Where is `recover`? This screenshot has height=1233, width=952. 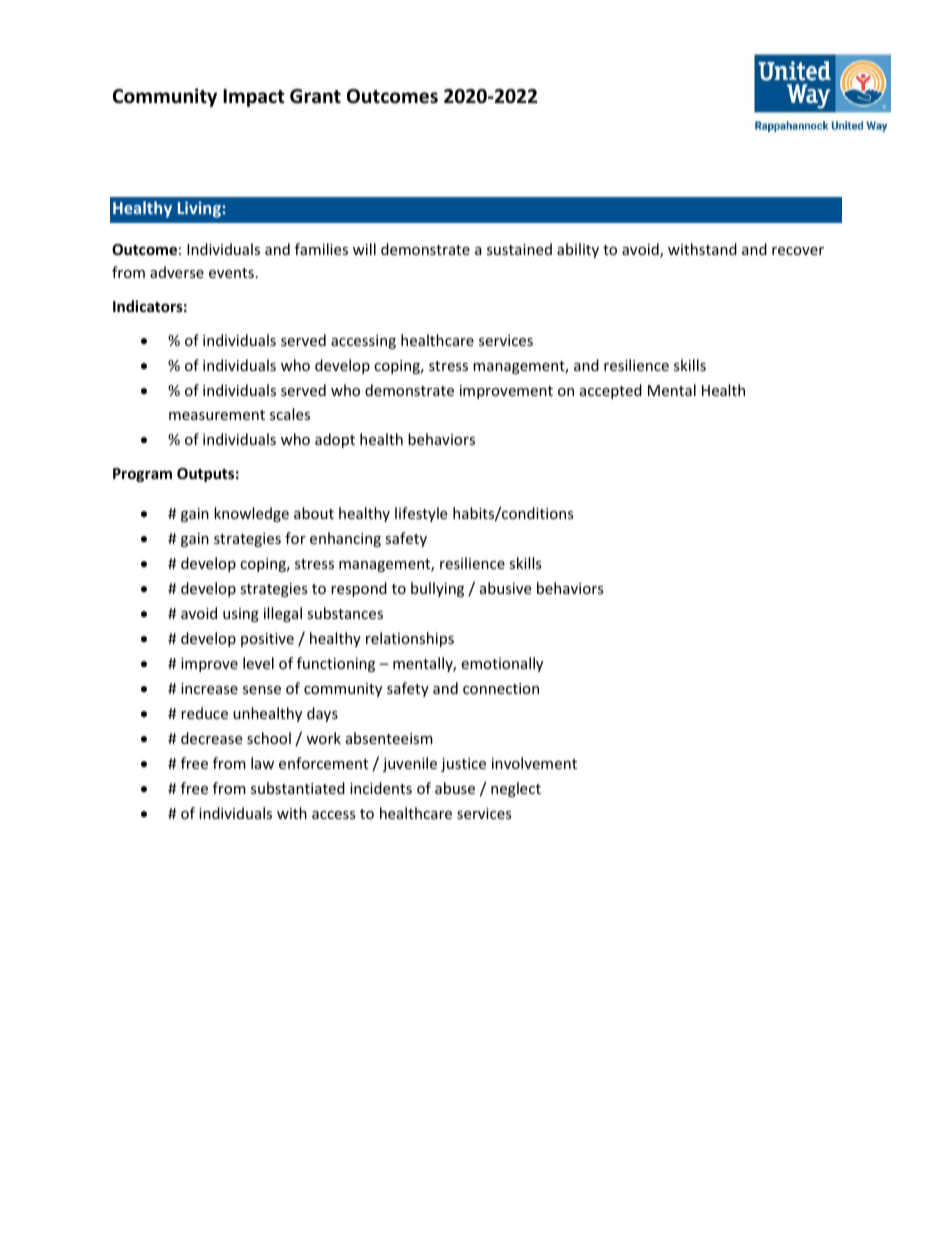
recover is located at coordinates (798, 251).
